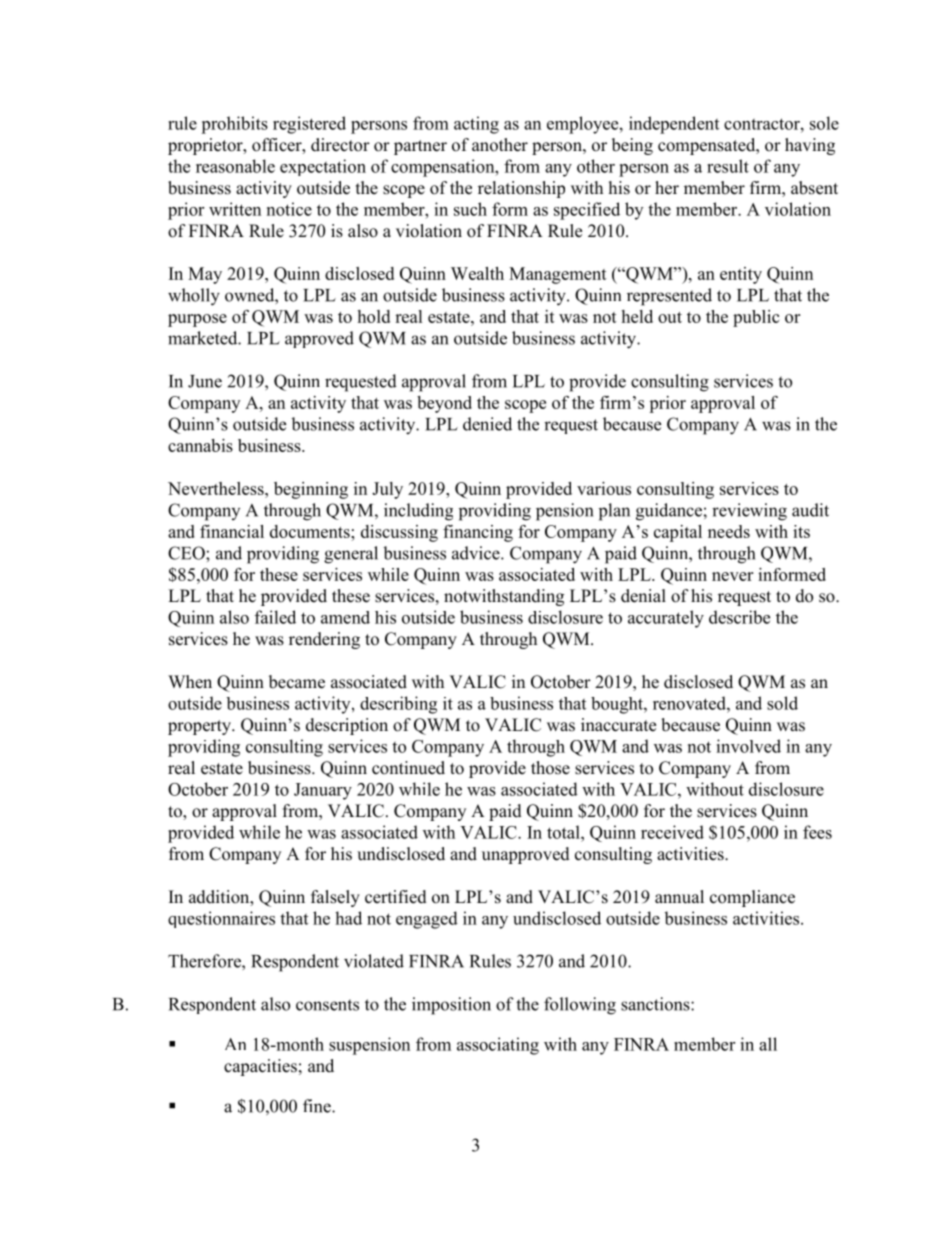 This page has width=952, height=1233. I want to click on acting, so click(476, 125).
